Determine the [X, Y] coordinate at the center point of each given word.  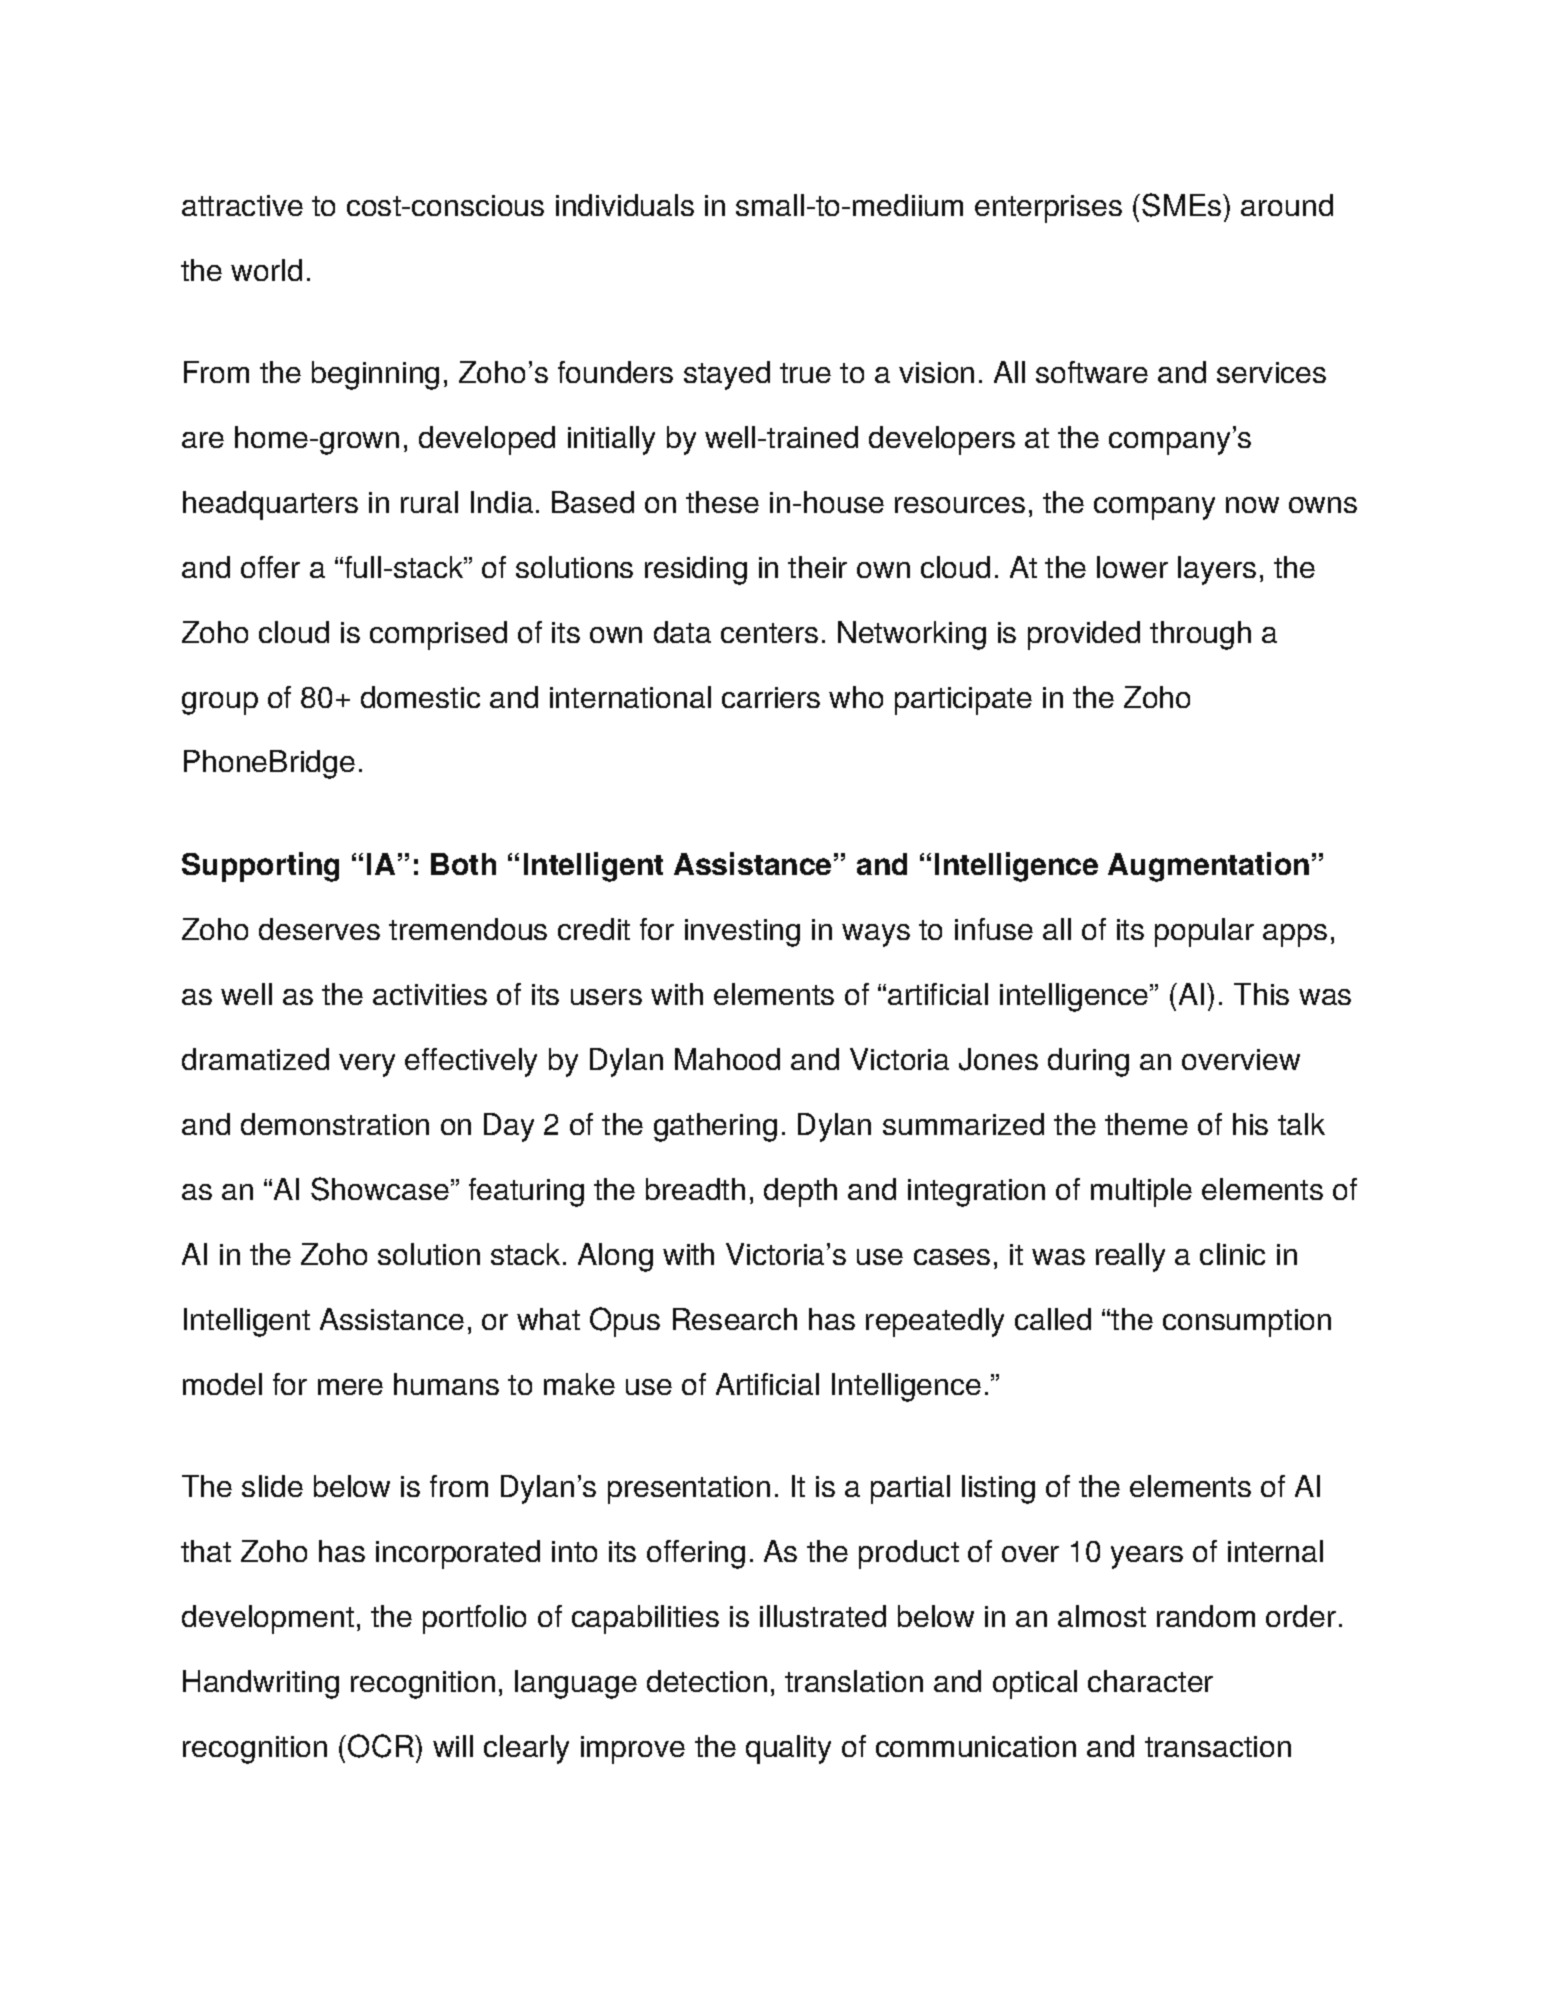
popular [1204, 932]
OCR [382, 1746]
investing [742, 933]
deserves [319, 929]
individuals [625, 205]
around [1287, 205]
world [266, 270]
